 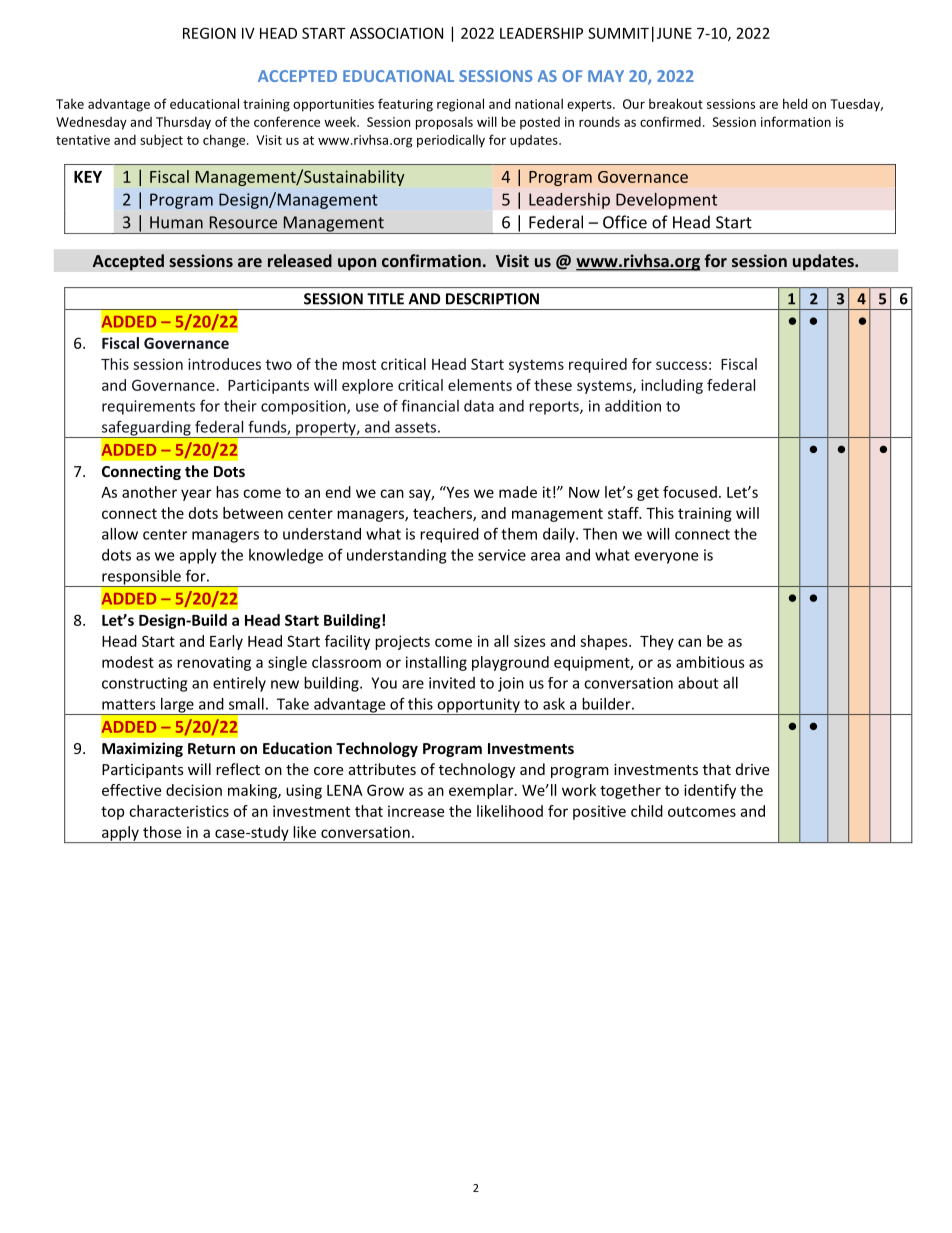 I want to click on allow, so click(x=120, y=534).
